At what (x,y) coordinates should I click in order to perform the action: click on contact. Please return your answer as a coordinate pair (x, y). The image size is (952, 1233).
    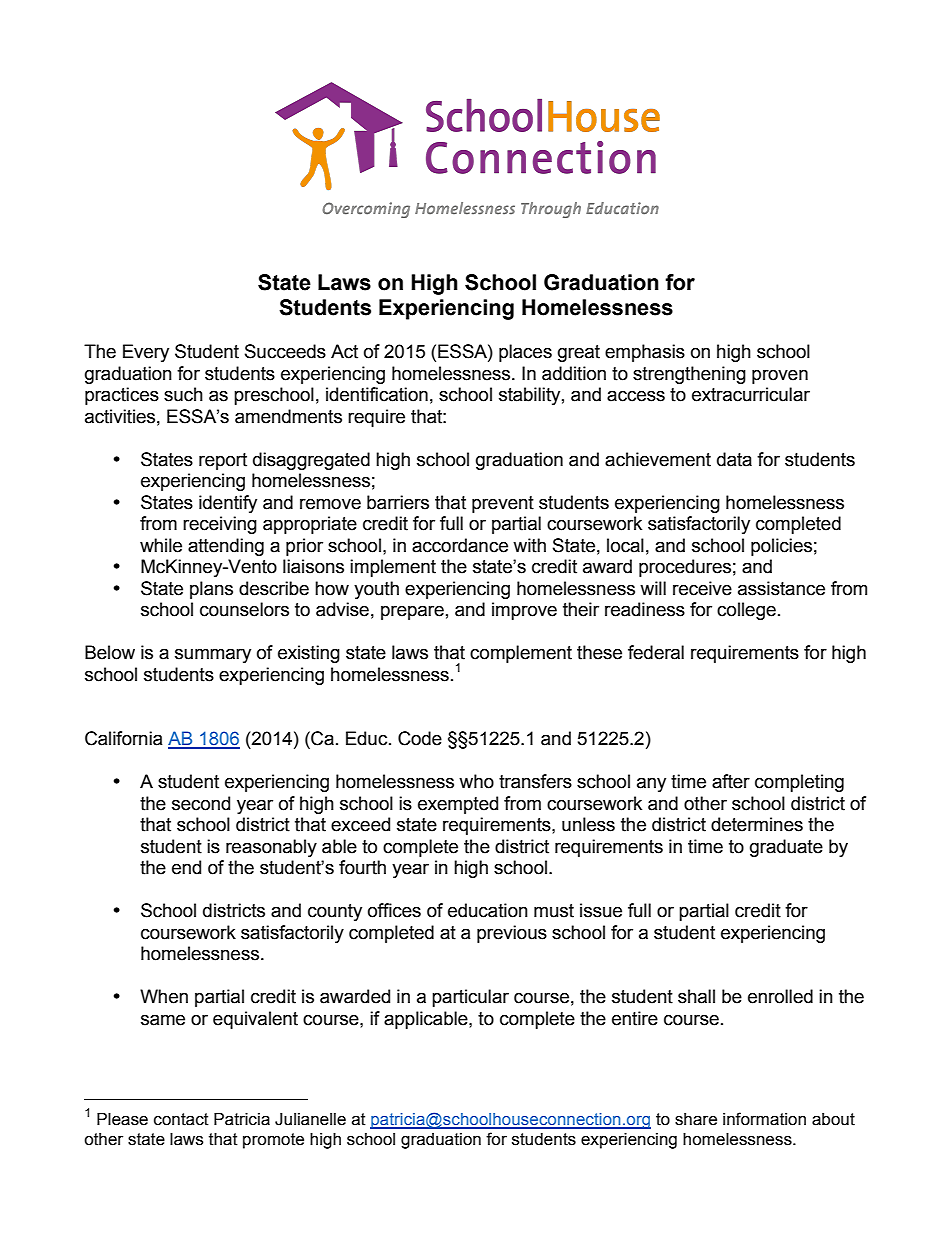
    Looking at the image, I should click on (181, 1119).
